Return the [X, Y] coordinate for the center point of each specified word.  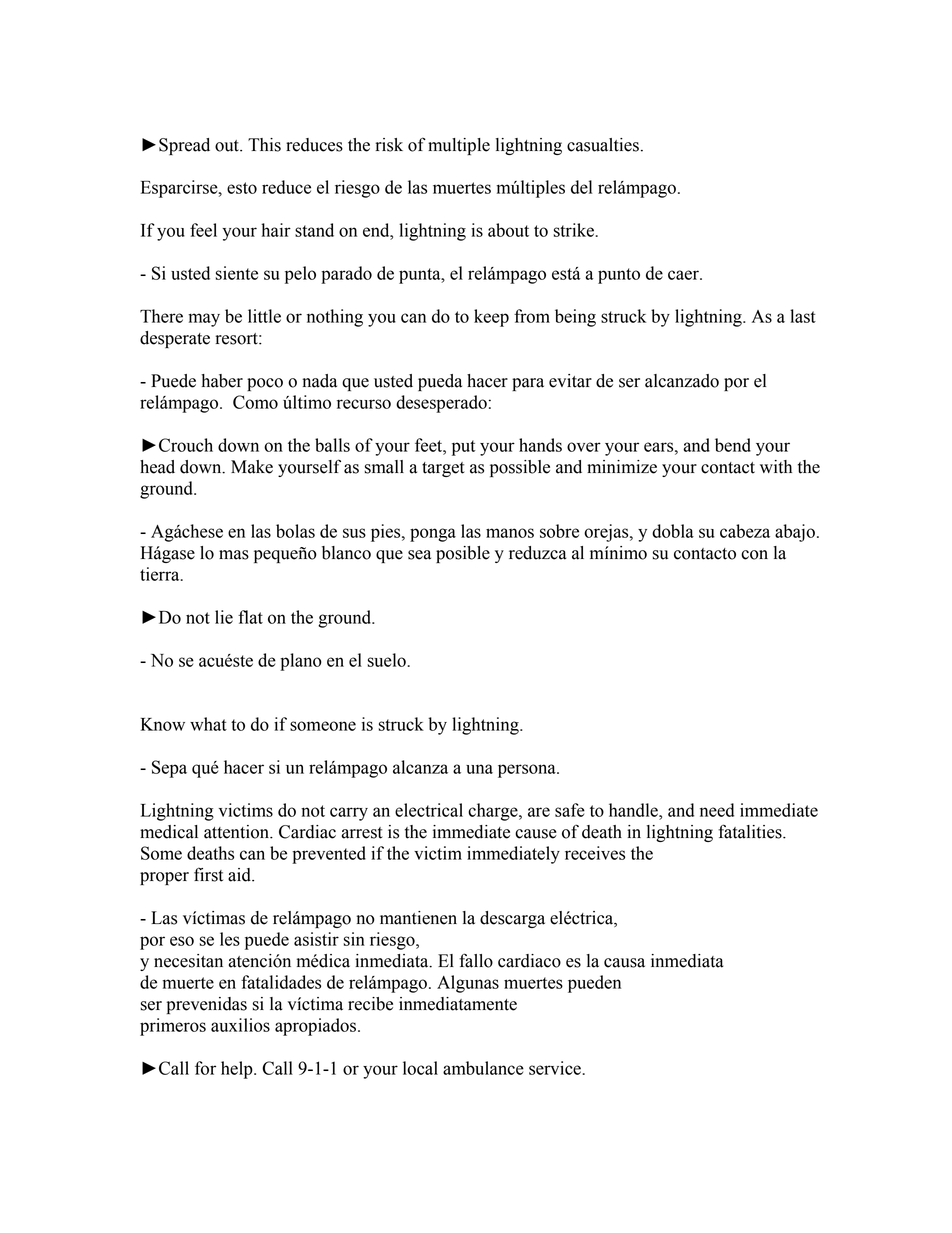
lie [224, 617]
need [717, 810]
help [238, 1070]
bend [733, 445]
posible [463, 554]
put [463, 448]
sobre [559, 531]
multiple [459, 146]
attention [237, 832]
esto [242, 188]
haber [222, 381]
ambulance [483, 1068]
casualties [603, 145]
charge [494, 812]
